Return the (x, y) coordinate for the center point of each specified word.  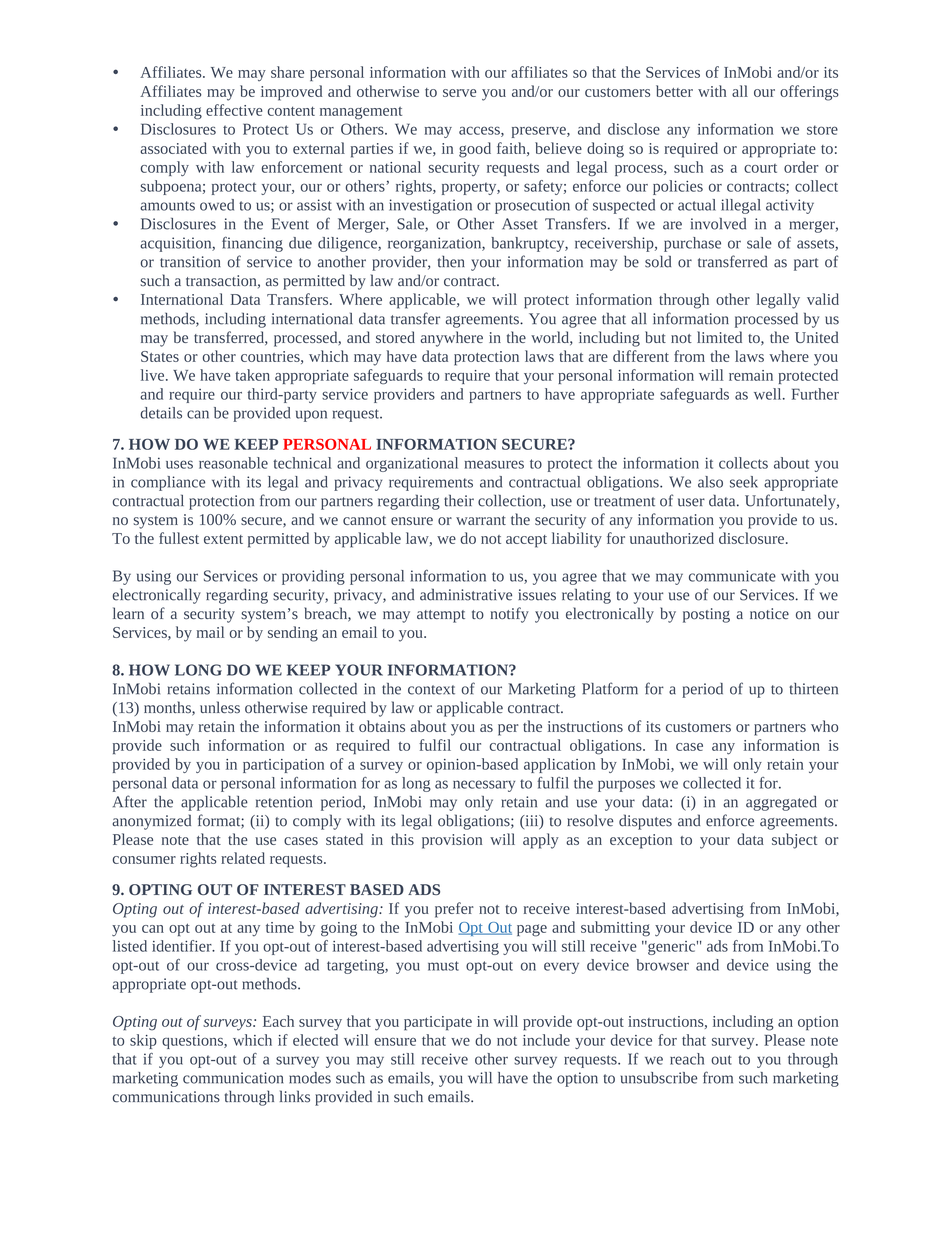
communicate (732, 576)
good (475, 150)
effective (234, 110)
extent (223, 539)
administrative (466, 594)
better (674, 91)
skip (143, 1041)
